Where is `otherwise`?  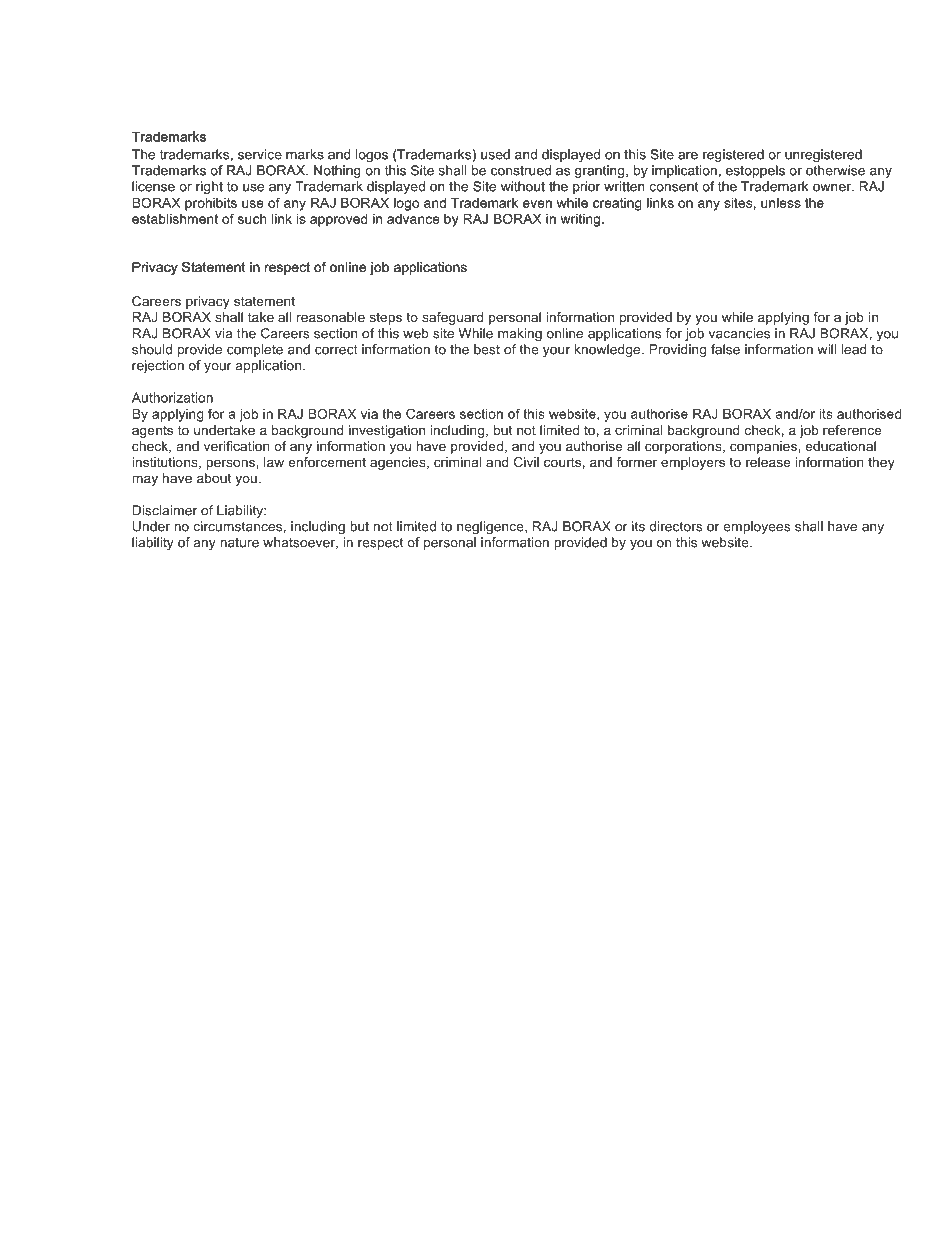 otherwise is located at coordinates (835, 170).
